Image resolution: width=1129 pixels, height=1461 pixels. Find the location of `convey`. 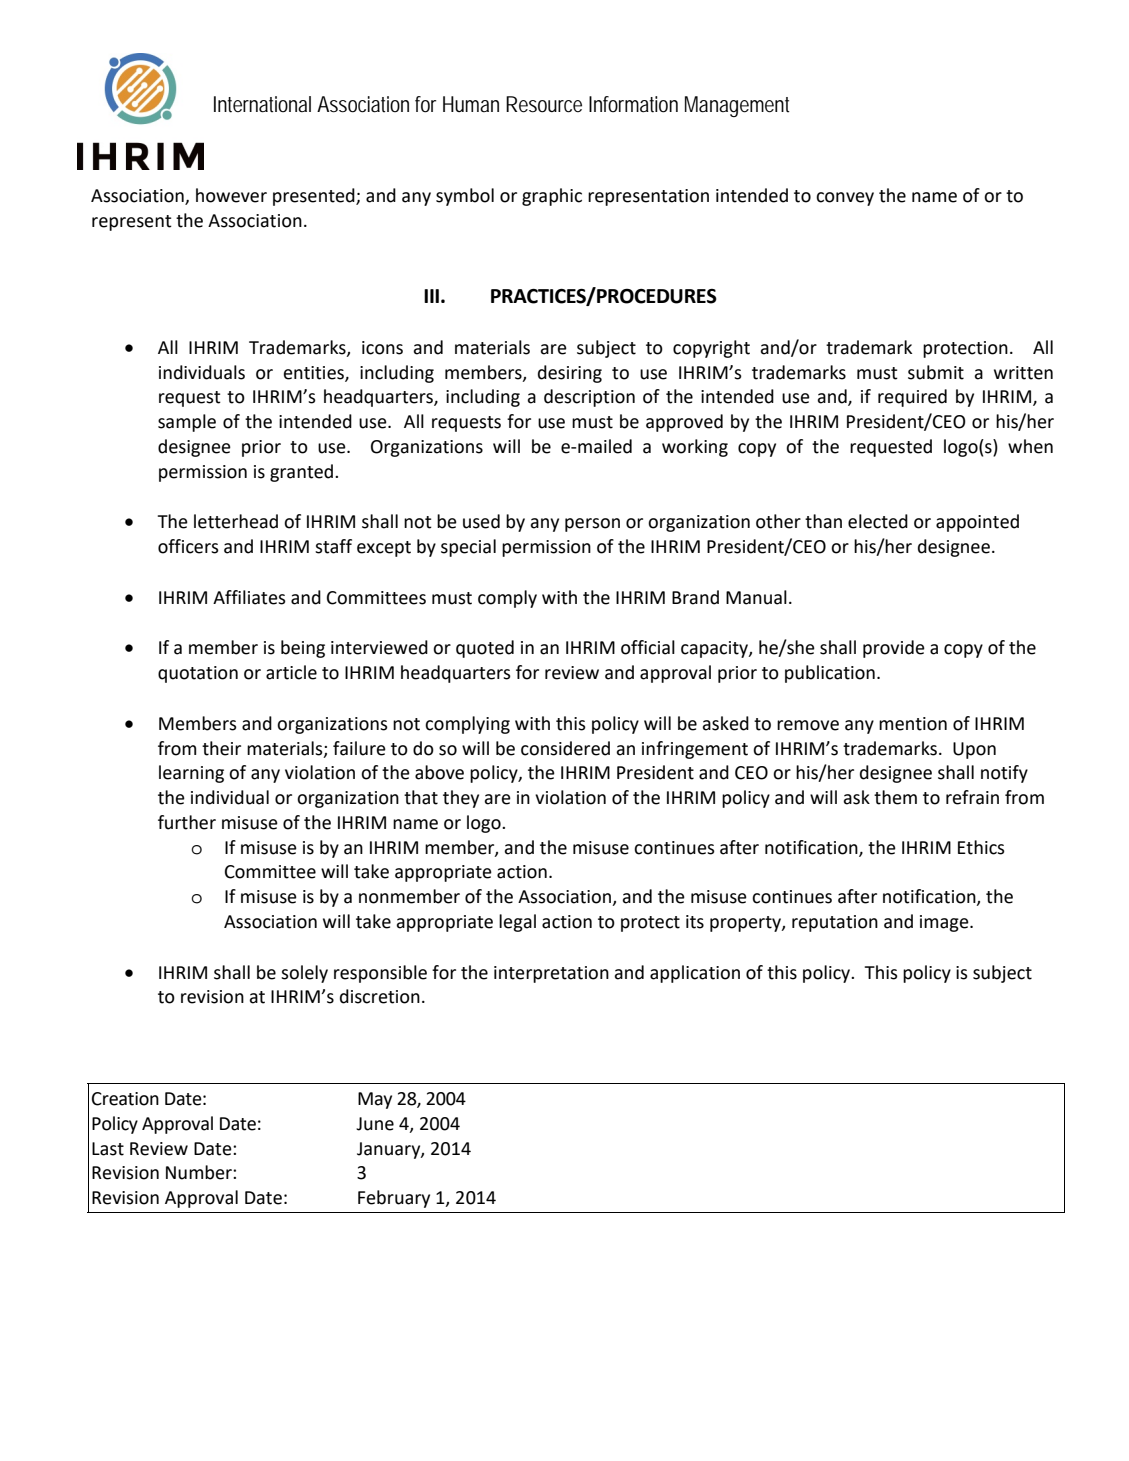

convey is located at coordinates (845, 199).
